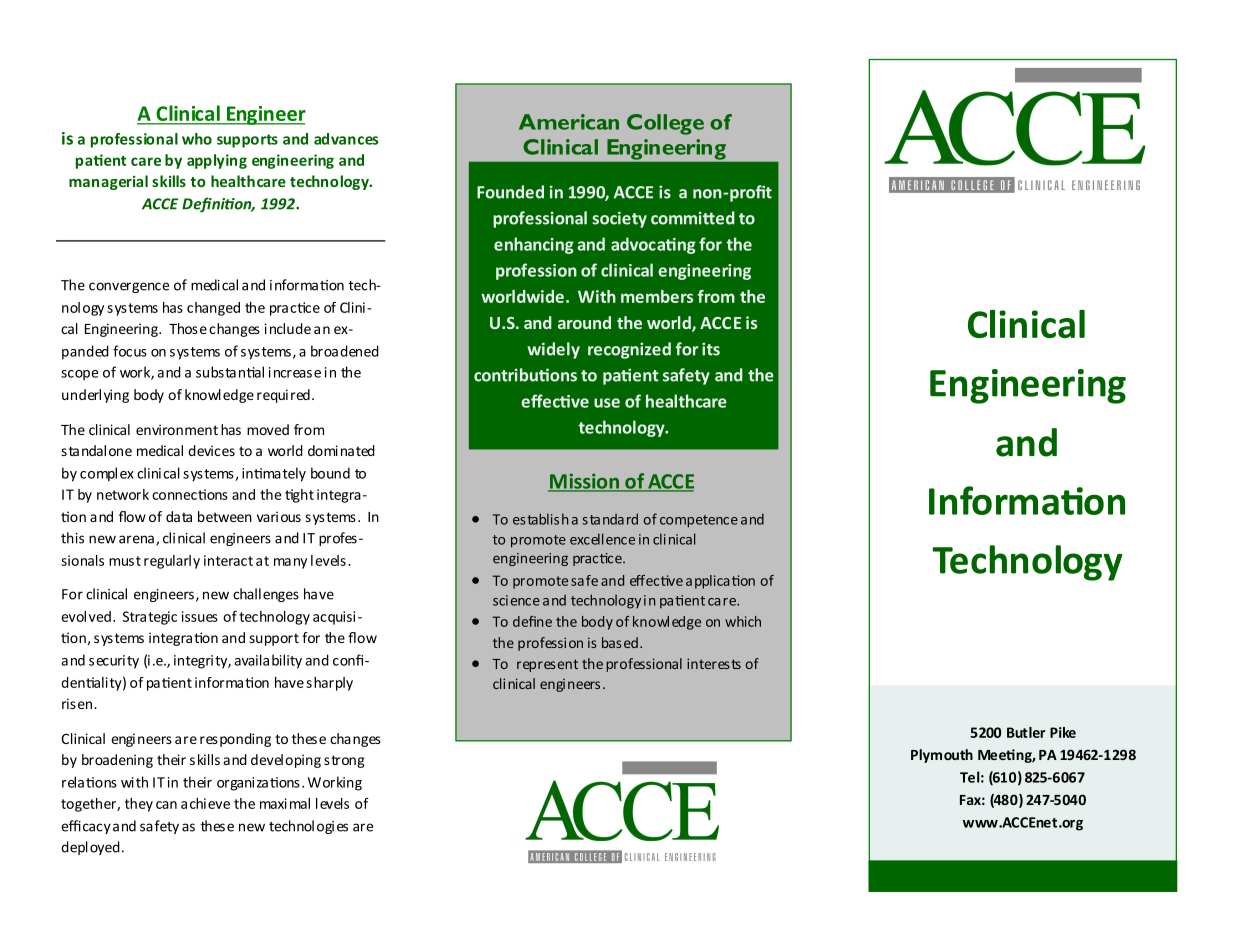  Describe the element at coordinates (205, 803) in the screenshot. I see `achieve` at that location.
